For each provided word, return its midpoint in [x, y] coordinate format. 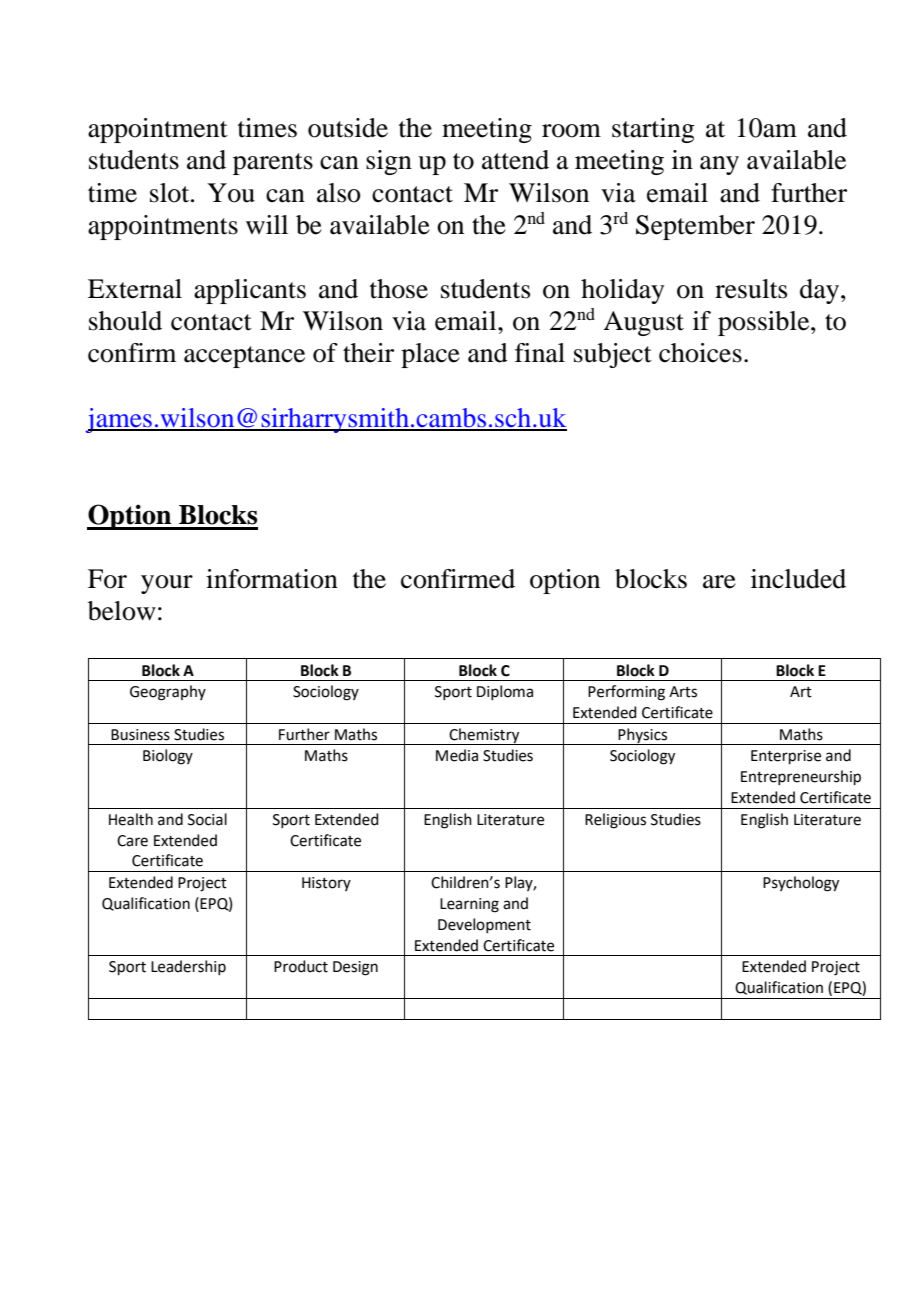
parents [273, 164]
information [272, 579]
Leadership [188, 967]
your [167, 584]
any [719, 165]
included [798, 579]
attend [515, 160]
